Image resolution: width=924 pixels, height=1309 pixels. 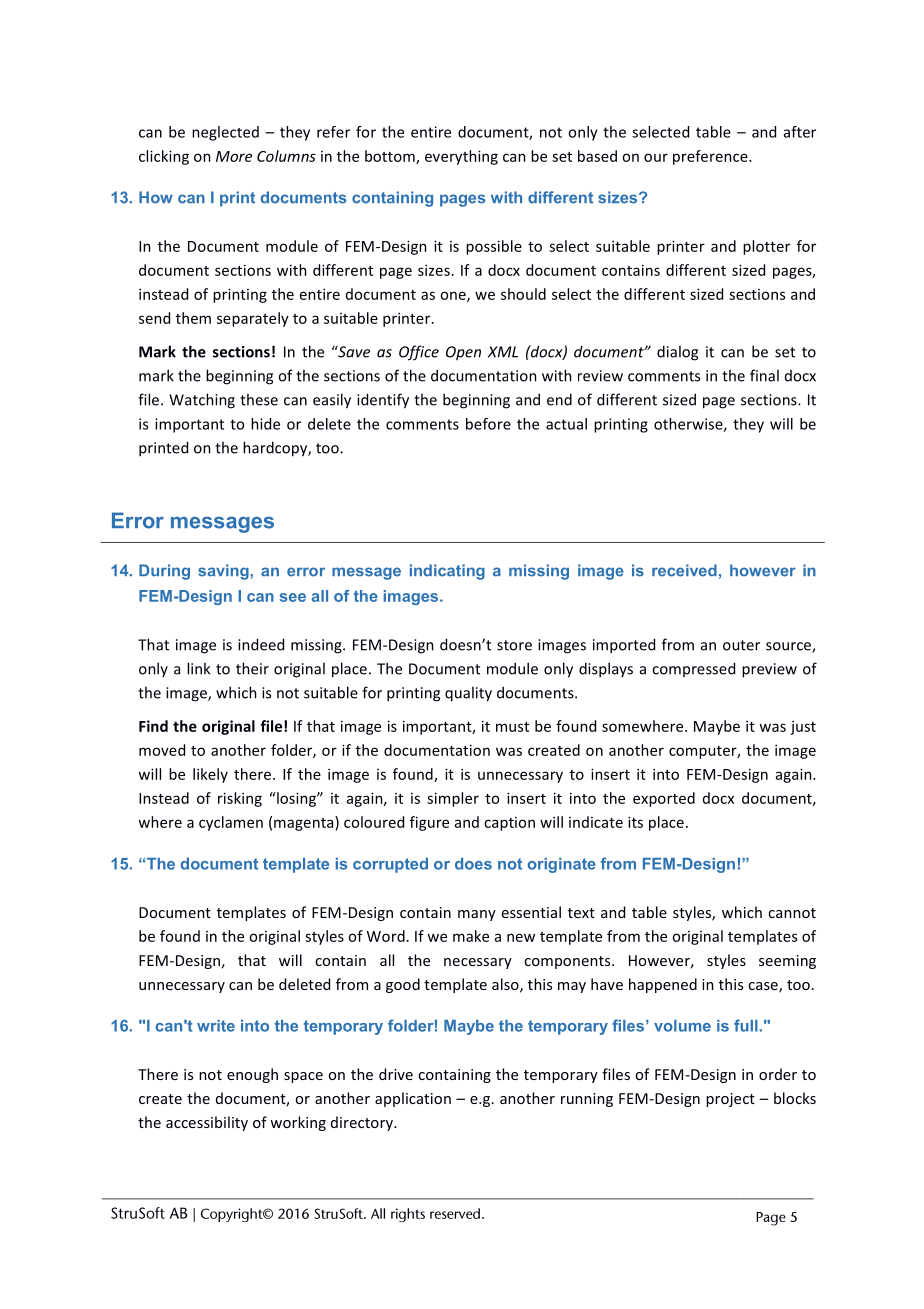 What do you see at coordinates (488, 424) in the screenshot?
I see `before` at bounding box center [488, 424].
